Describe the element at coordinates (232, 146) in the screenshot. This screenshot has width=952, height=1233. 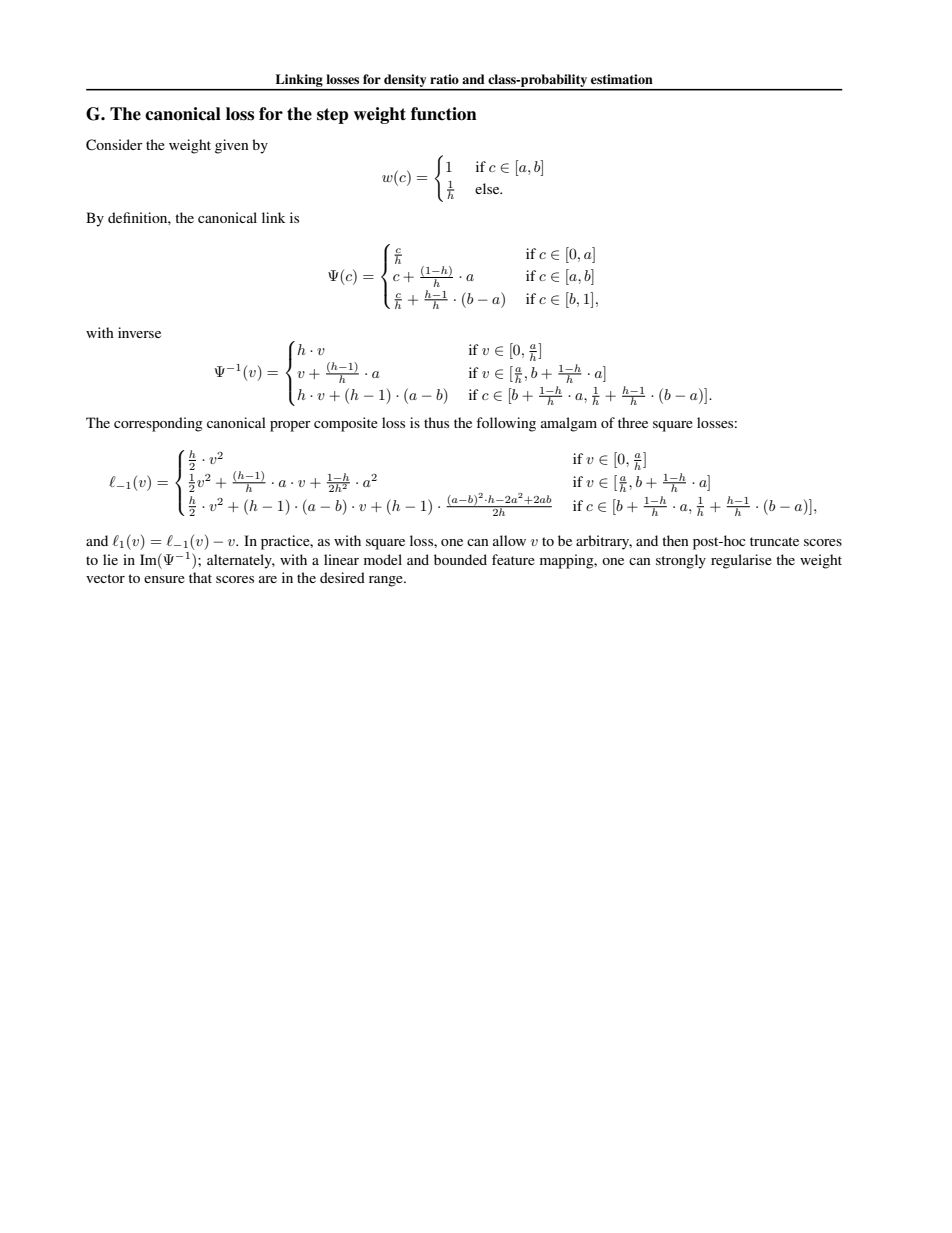
I see `given` at that location.
